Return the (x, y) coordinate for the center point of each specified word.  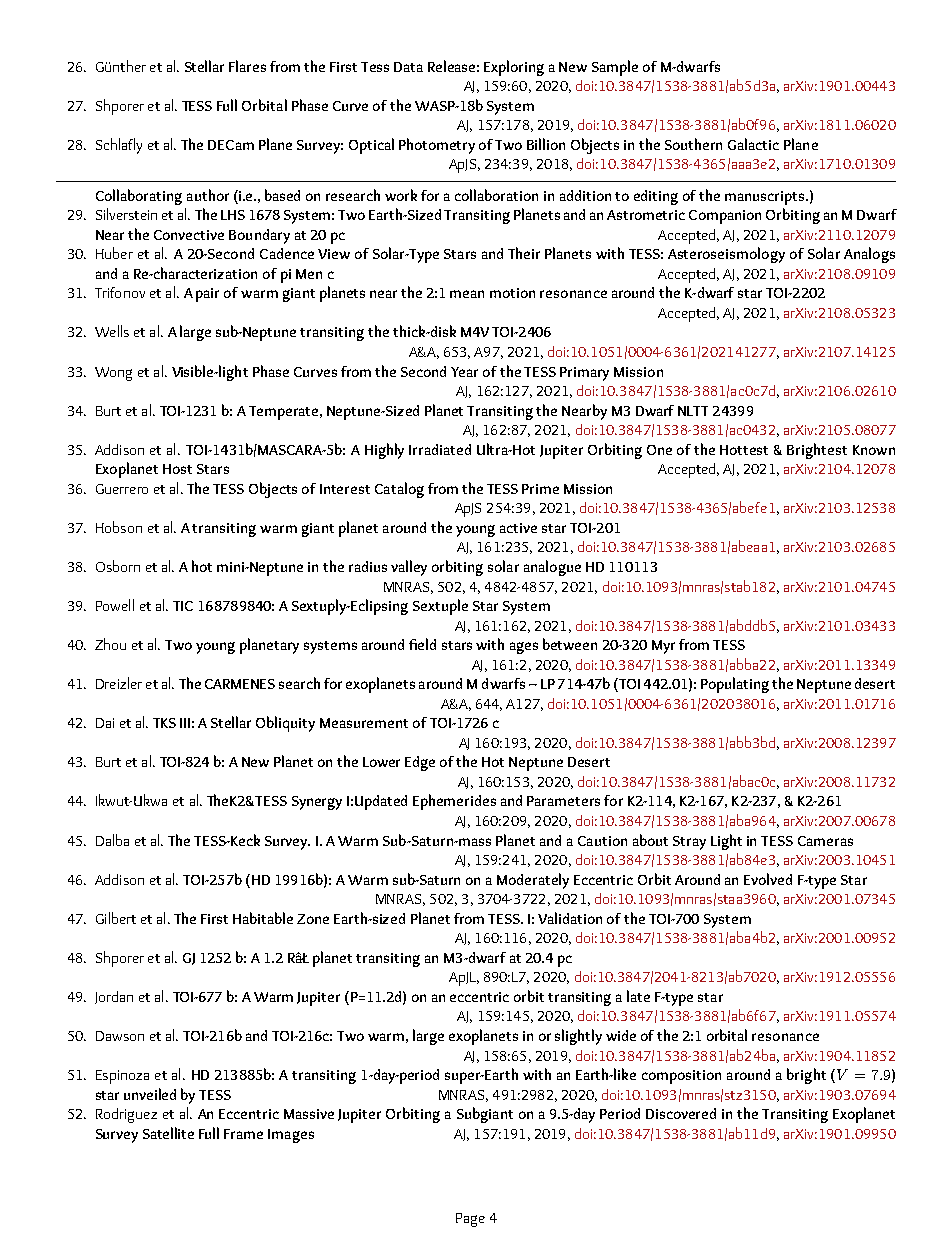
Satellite (168, 1133)
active (518, 528)
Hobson (119, 527)
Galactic (753, 144)
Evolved (768, 879)
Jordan (114, 997)
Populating (735, 685)
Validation (570, 918)
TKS (164, 723)
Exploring (514, 68)
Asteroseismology (726, 255)
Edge (420, 763)
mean (467, 294)
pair (207, 295)
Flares (247, 66)
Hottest (744, 450)
